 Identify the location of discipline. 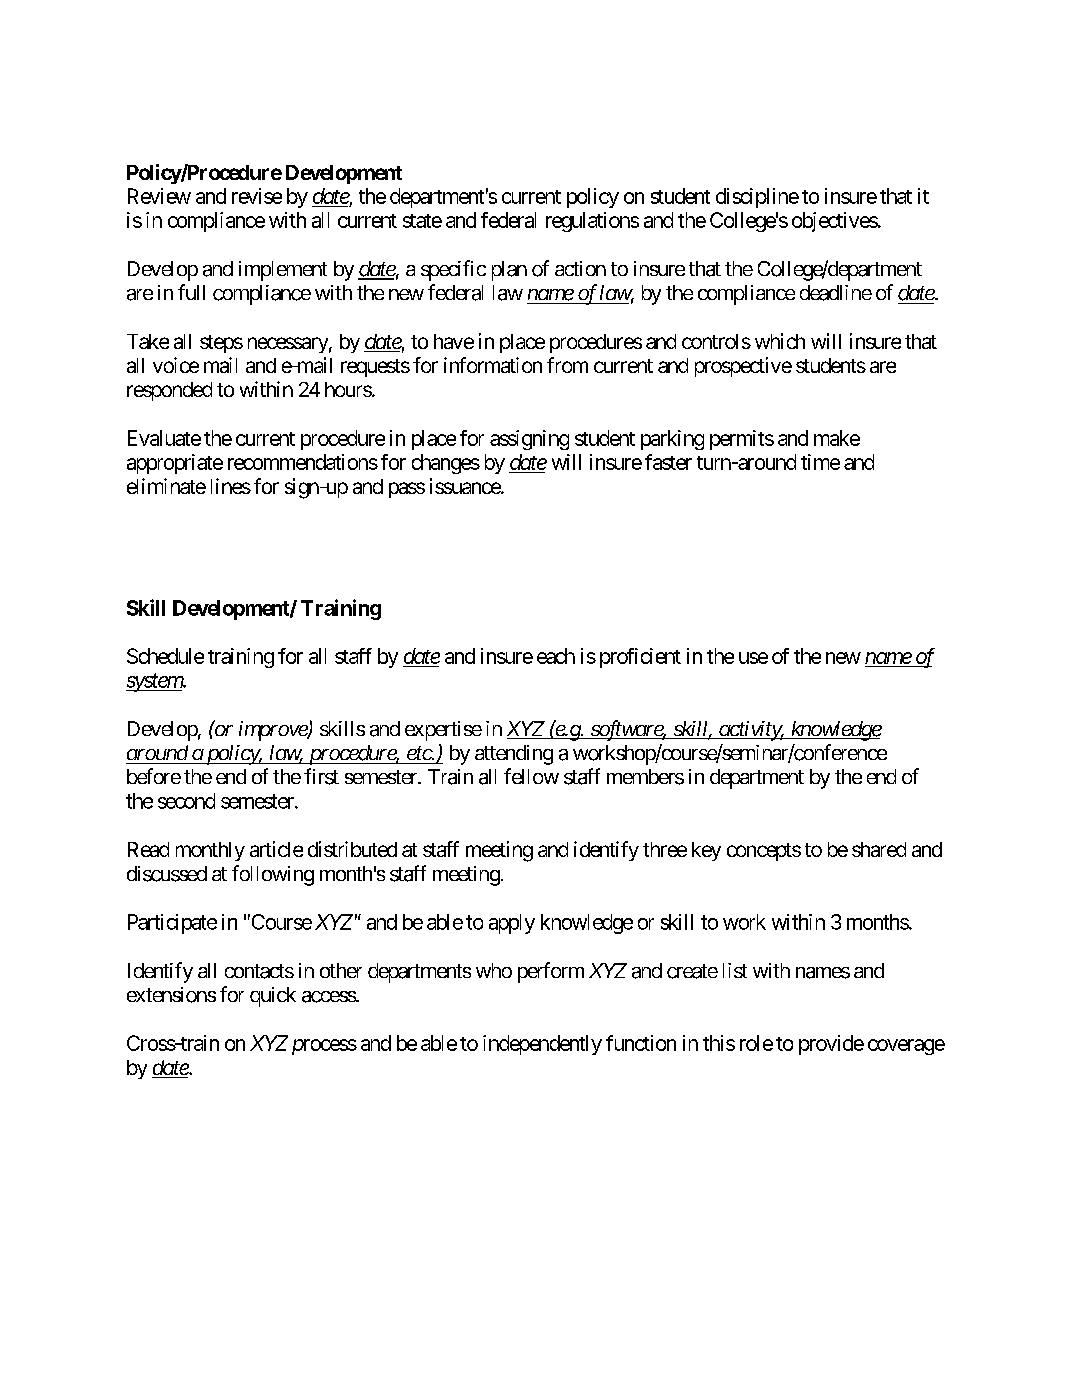
(757, 198).
